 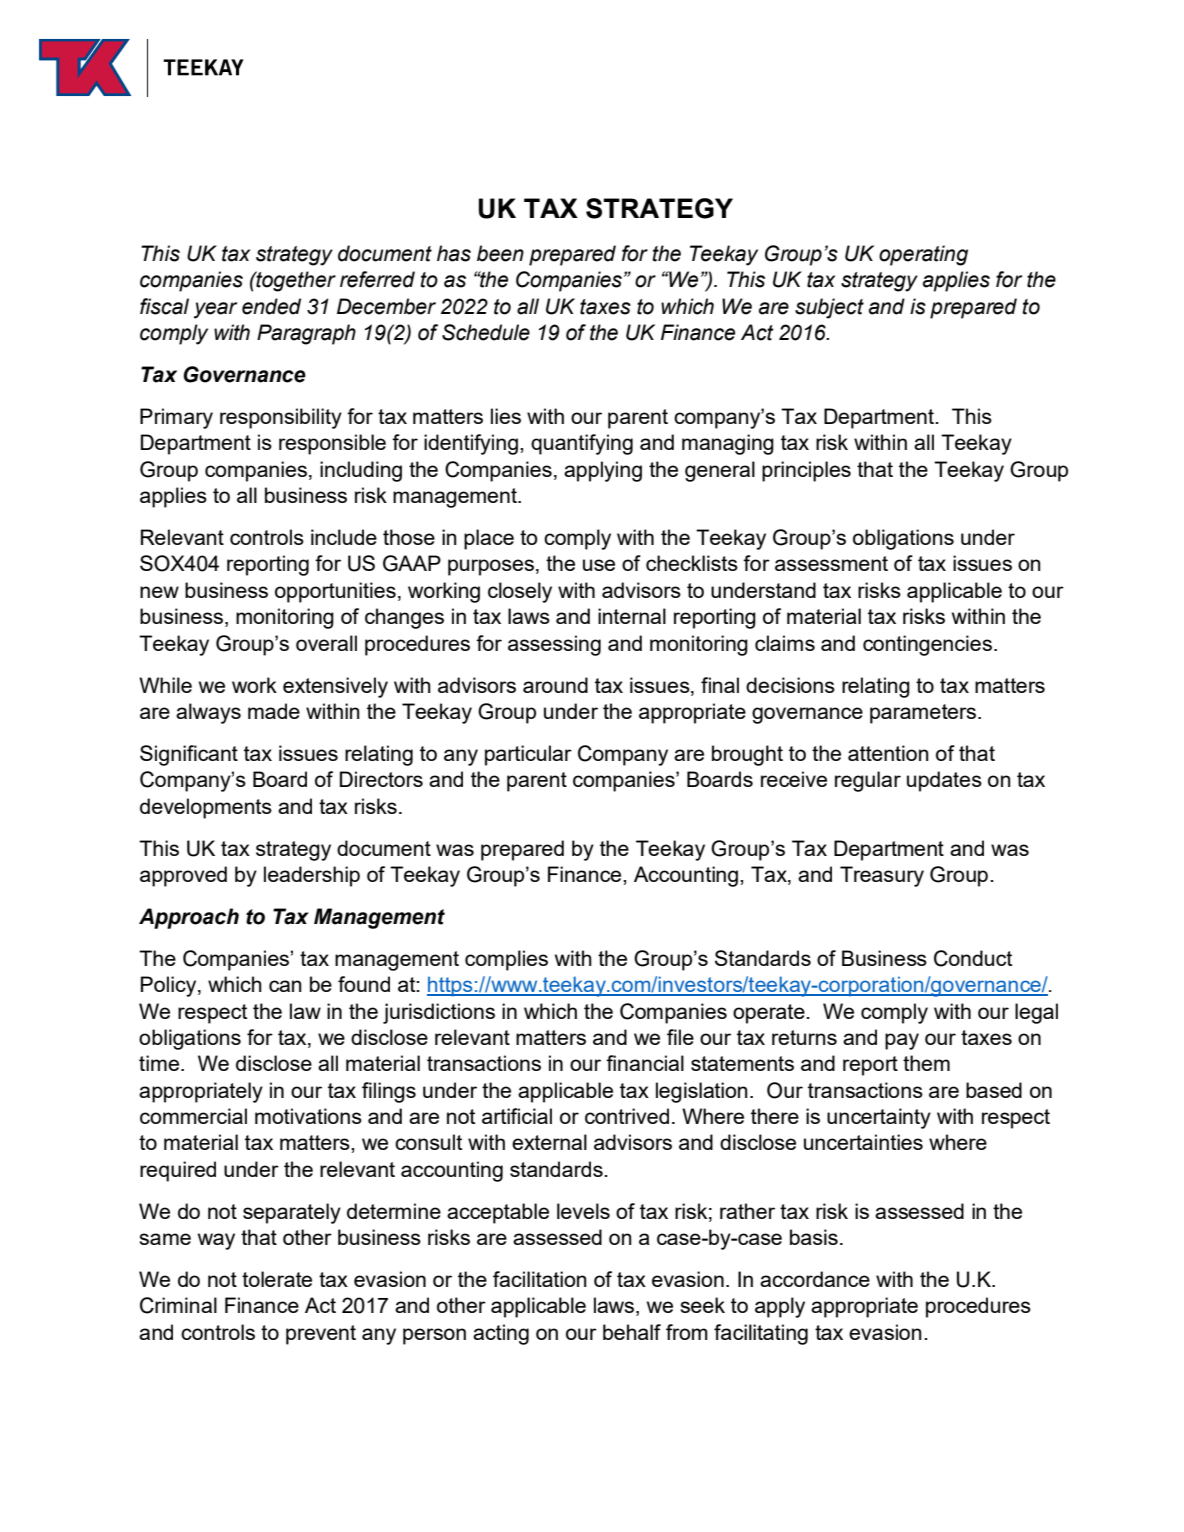 What do you see at coordinates (277, 1279) in the screenshot?
I see `tolerate` at bounding box center [277, 1279].
